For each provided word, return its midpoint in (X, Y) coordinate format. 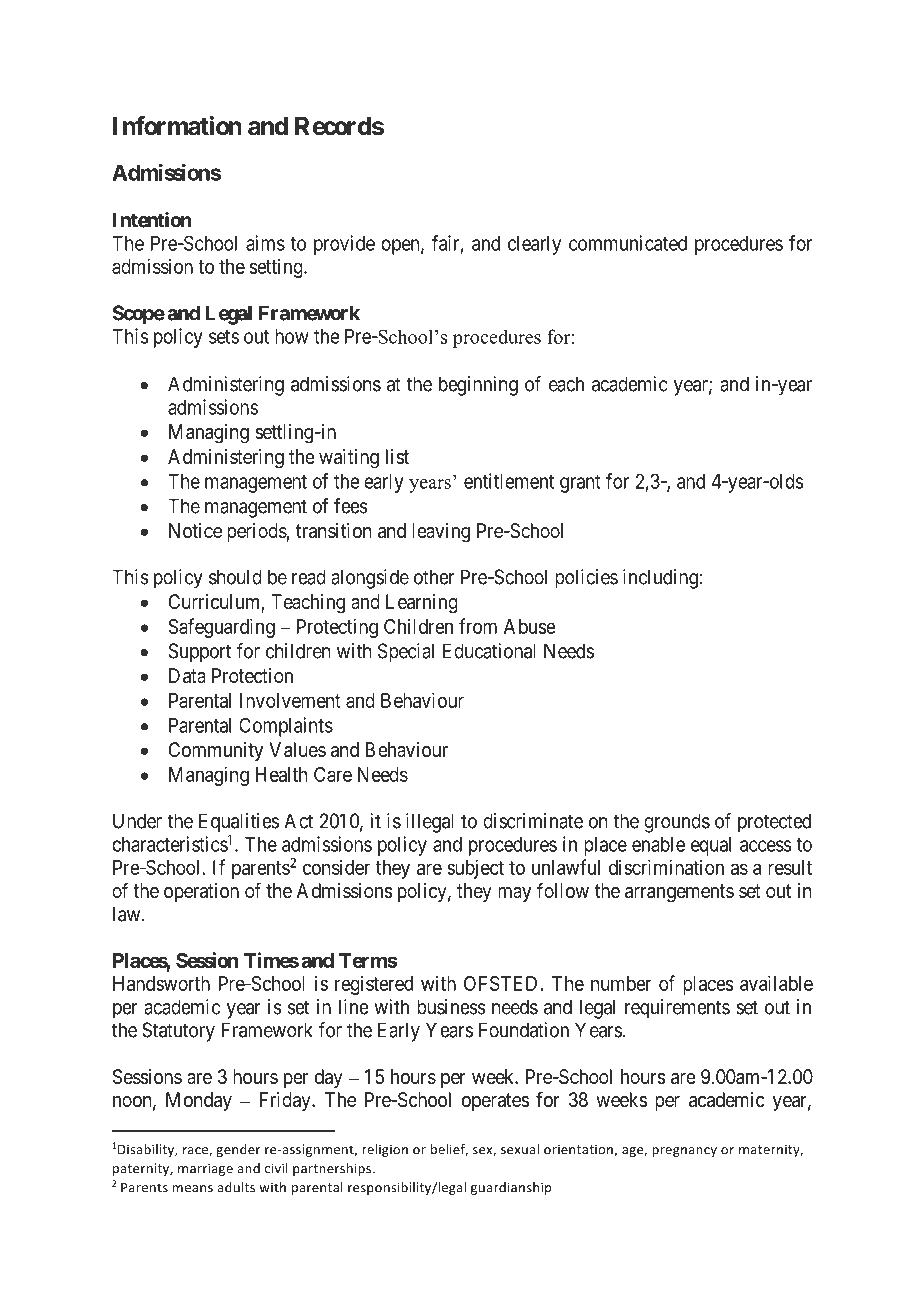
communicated (628, 243)
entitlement (509, 481)
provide (344, 245)
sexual (520, 1149)
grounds (677, 823)
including (660, 579)
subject (475, 869)
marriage (205, 1169)
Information (177, 126)
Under (137, 821)
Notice (195, 530)
